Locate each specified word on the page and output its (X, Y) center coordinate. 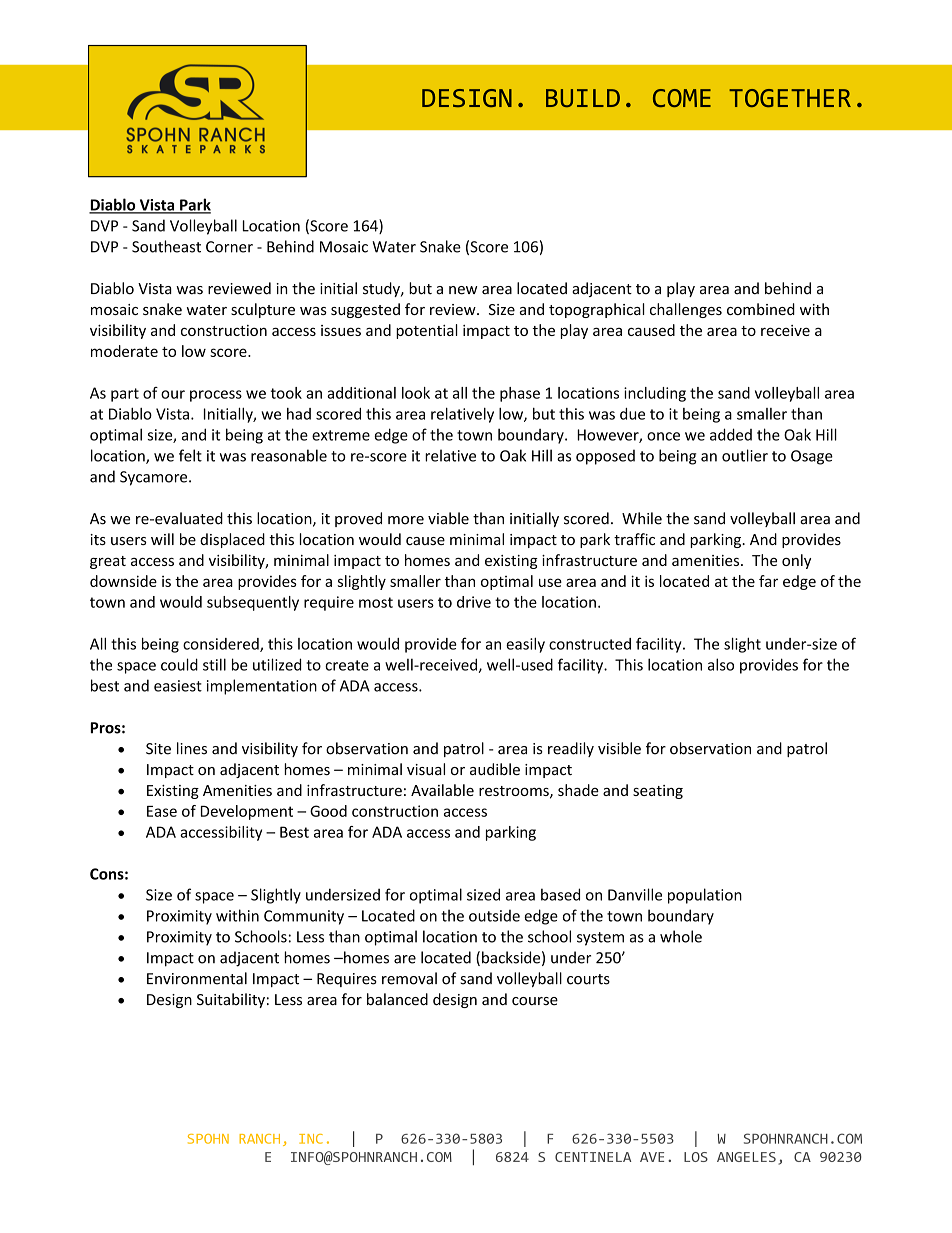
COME (682, 98)
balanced (397, 999)
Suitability (231, 1000)
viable (448, 518)
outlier (745, 455)
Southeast (166, 246)
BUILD (583, 98)
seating (658, 792)
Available (442, 790)
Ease (162, 811)
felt (190, 455)
